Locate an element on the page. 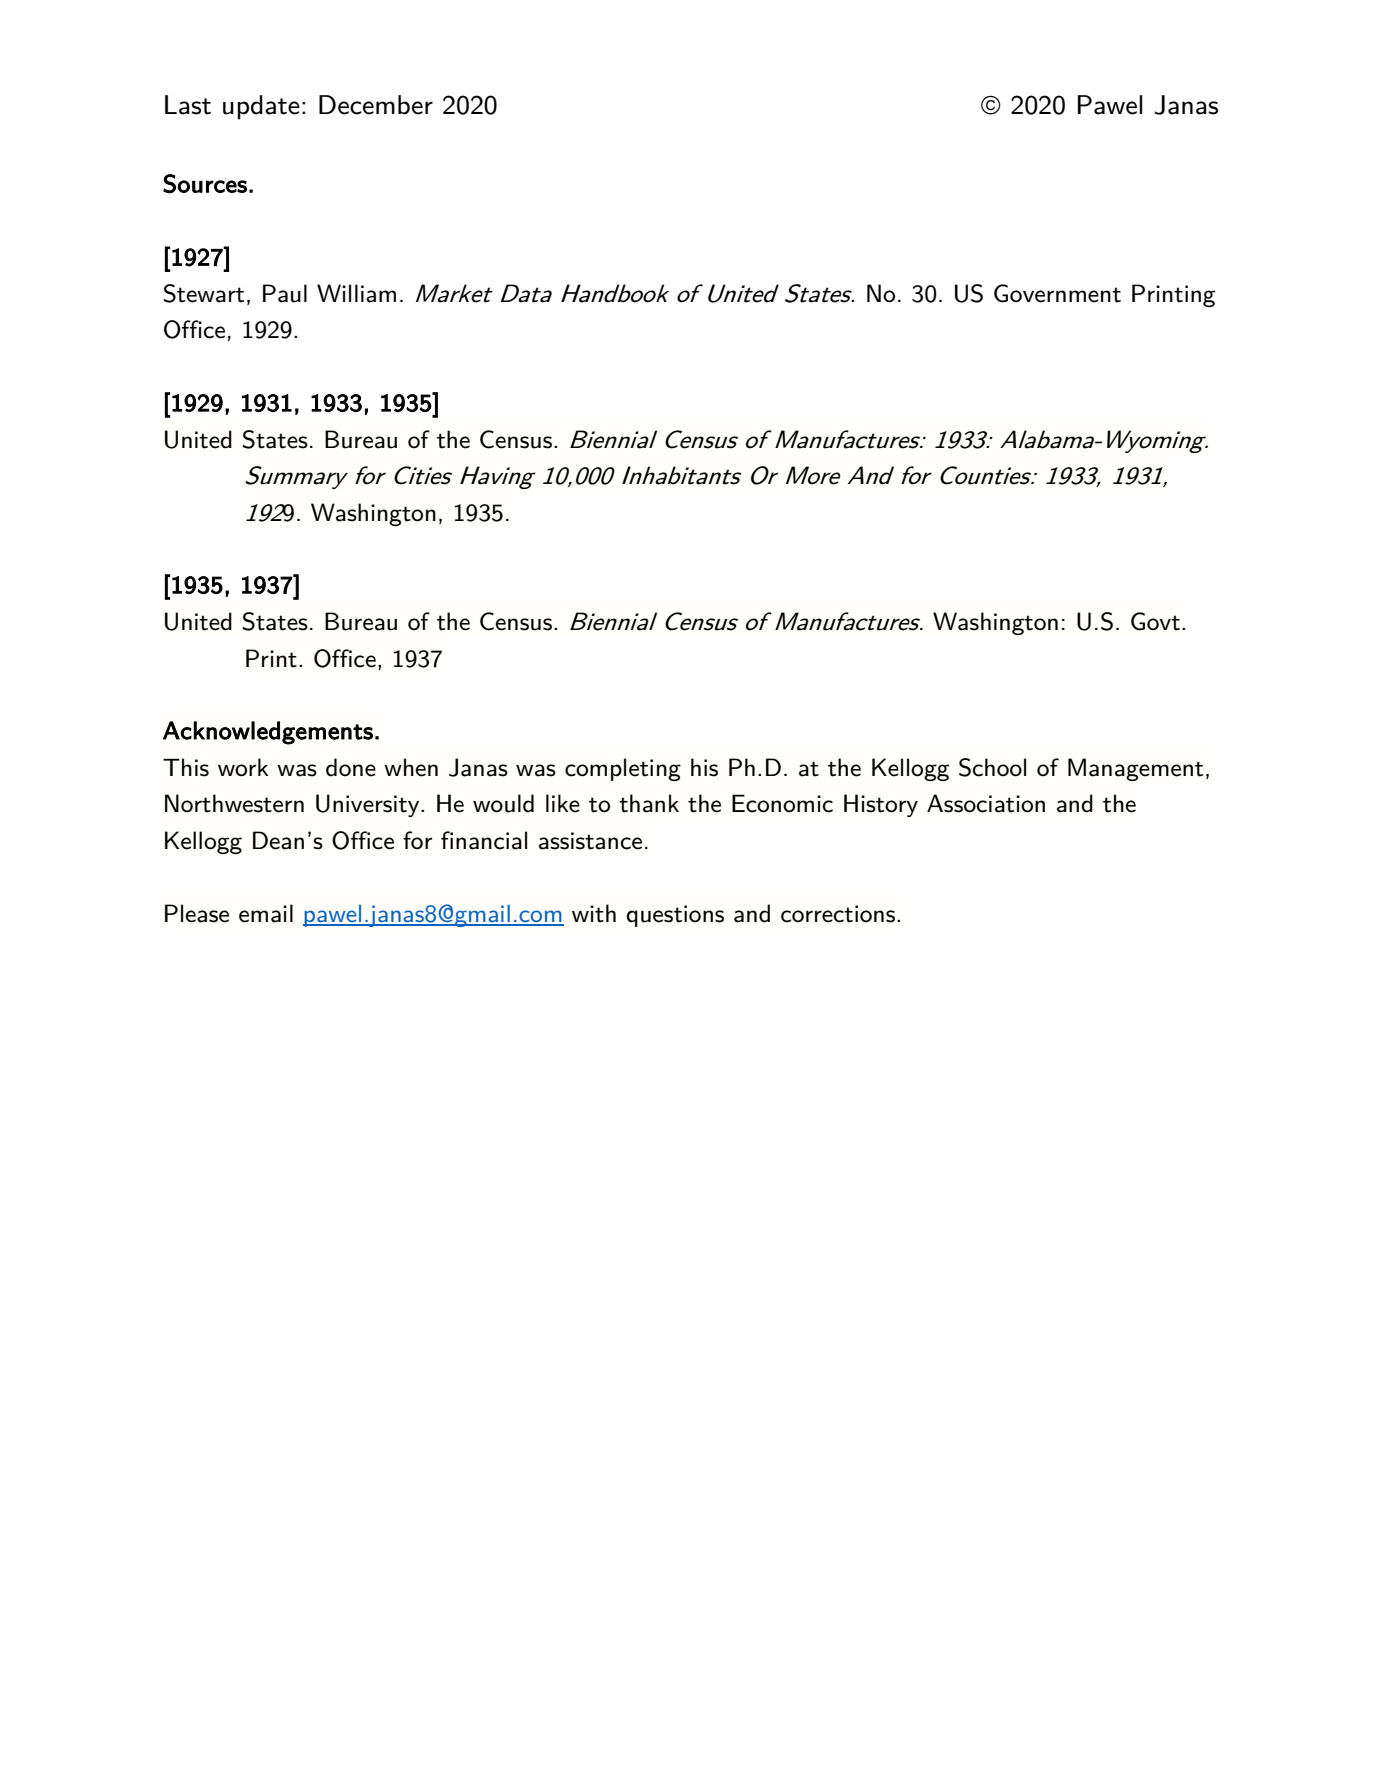 The image size is (1381, 1788). thank is located at coordinates (649, 803).
